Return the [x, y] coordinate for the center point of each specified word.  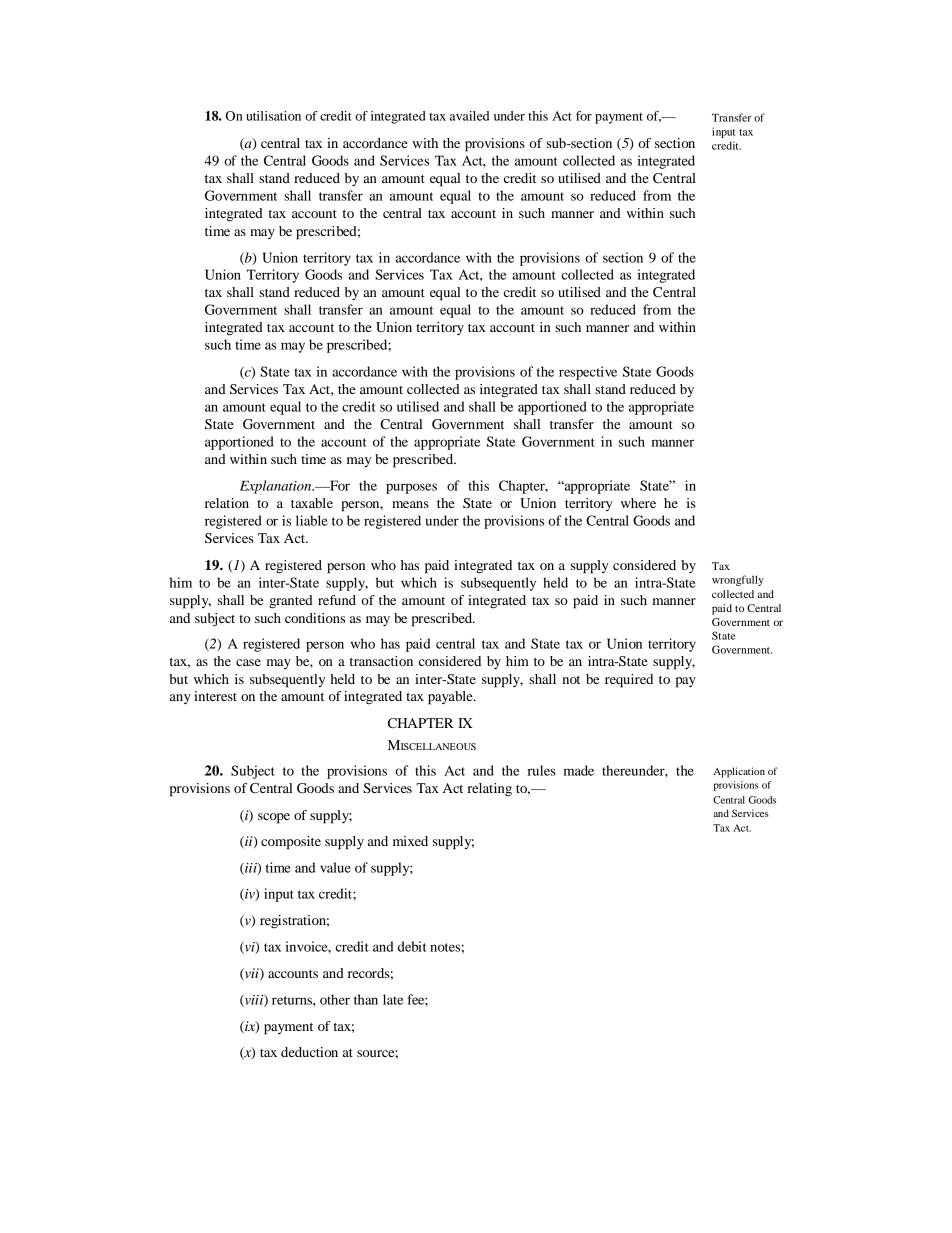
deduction [309, 1052]
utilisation [273, 116]
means [410, 504]
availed [469, 116]
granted [291, 602]
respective [588, 373]
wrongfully [738, 580]
